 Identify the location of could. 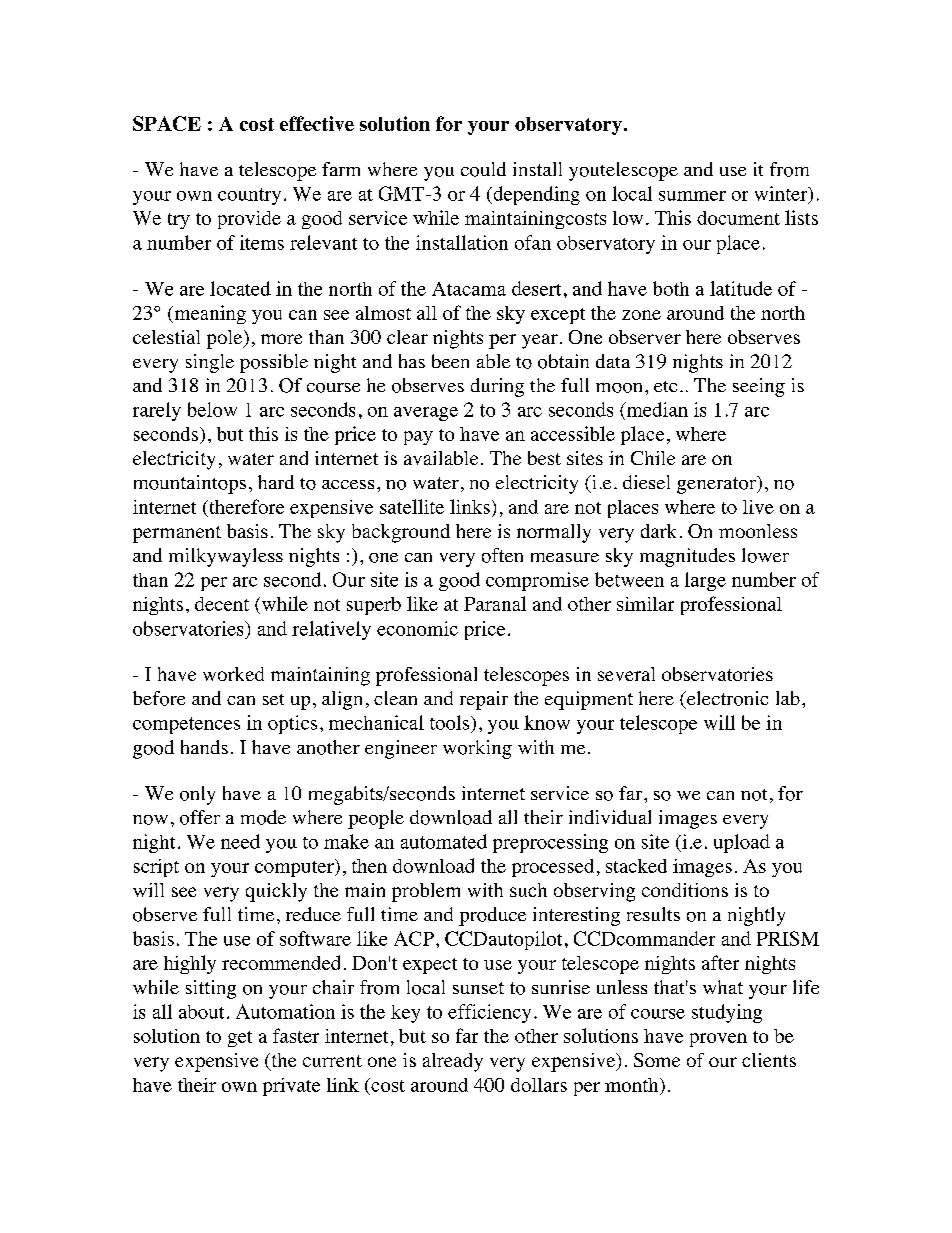
(483, 169).
